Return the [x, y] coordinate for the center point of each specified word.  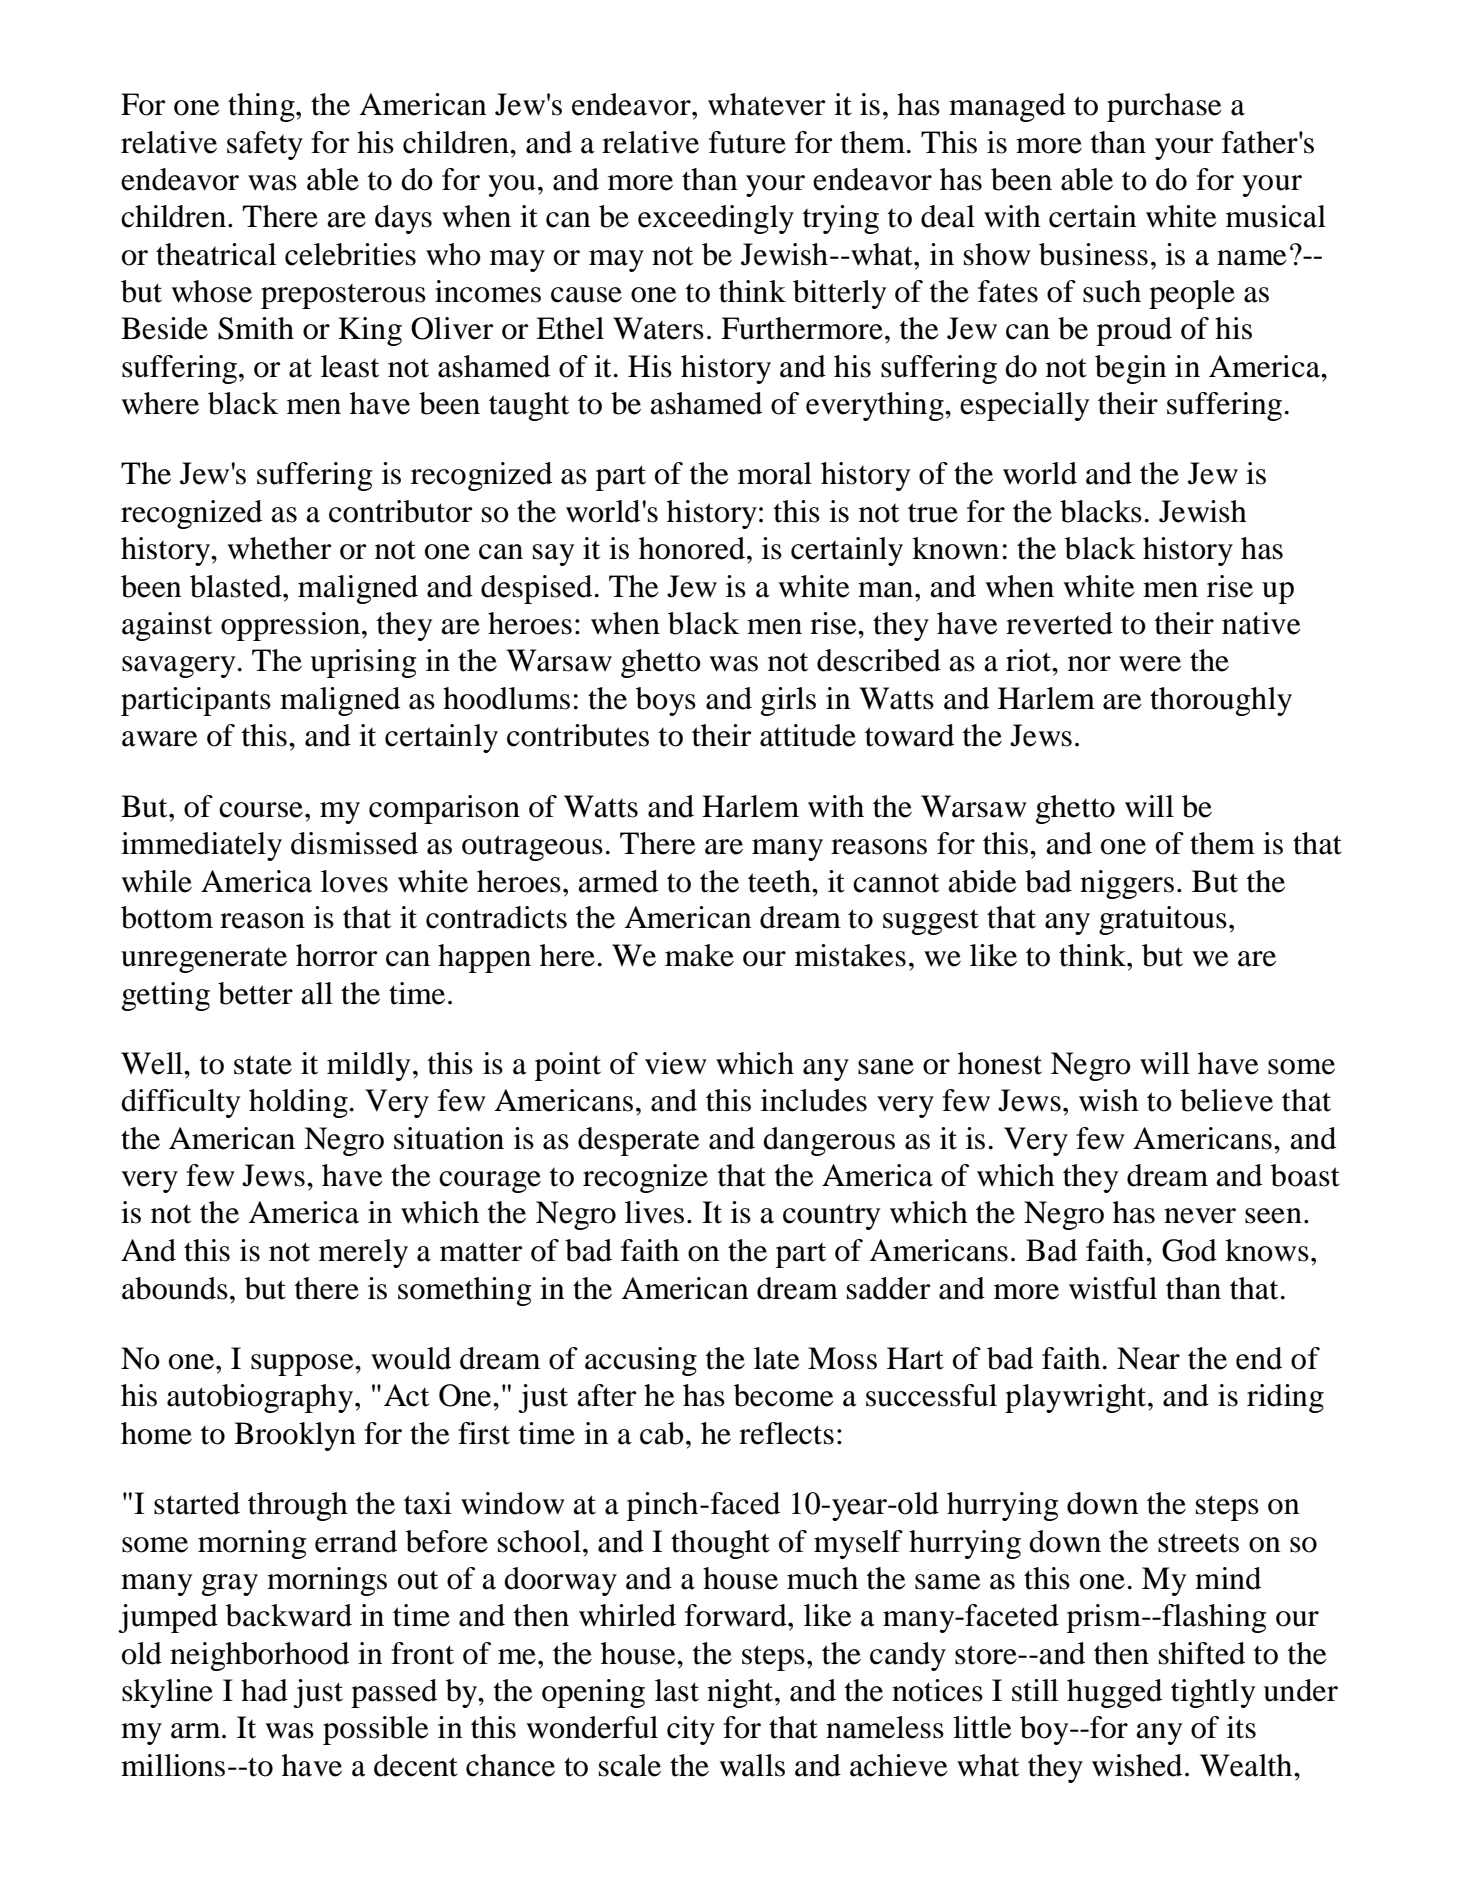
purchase [1164, 107]
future [747, 142]
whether [279, 548]
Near [1148, 1358]
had [264, 1690]
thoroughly [1221, 701]
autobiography [260, 1398]
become [784, 1395]
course [261, 810]
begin [1131, 369]
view [676, 1063]
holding [298, 1103]
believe [1226, 1100]
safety [265, 145]
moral [775, 473]
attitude [808, 735]
